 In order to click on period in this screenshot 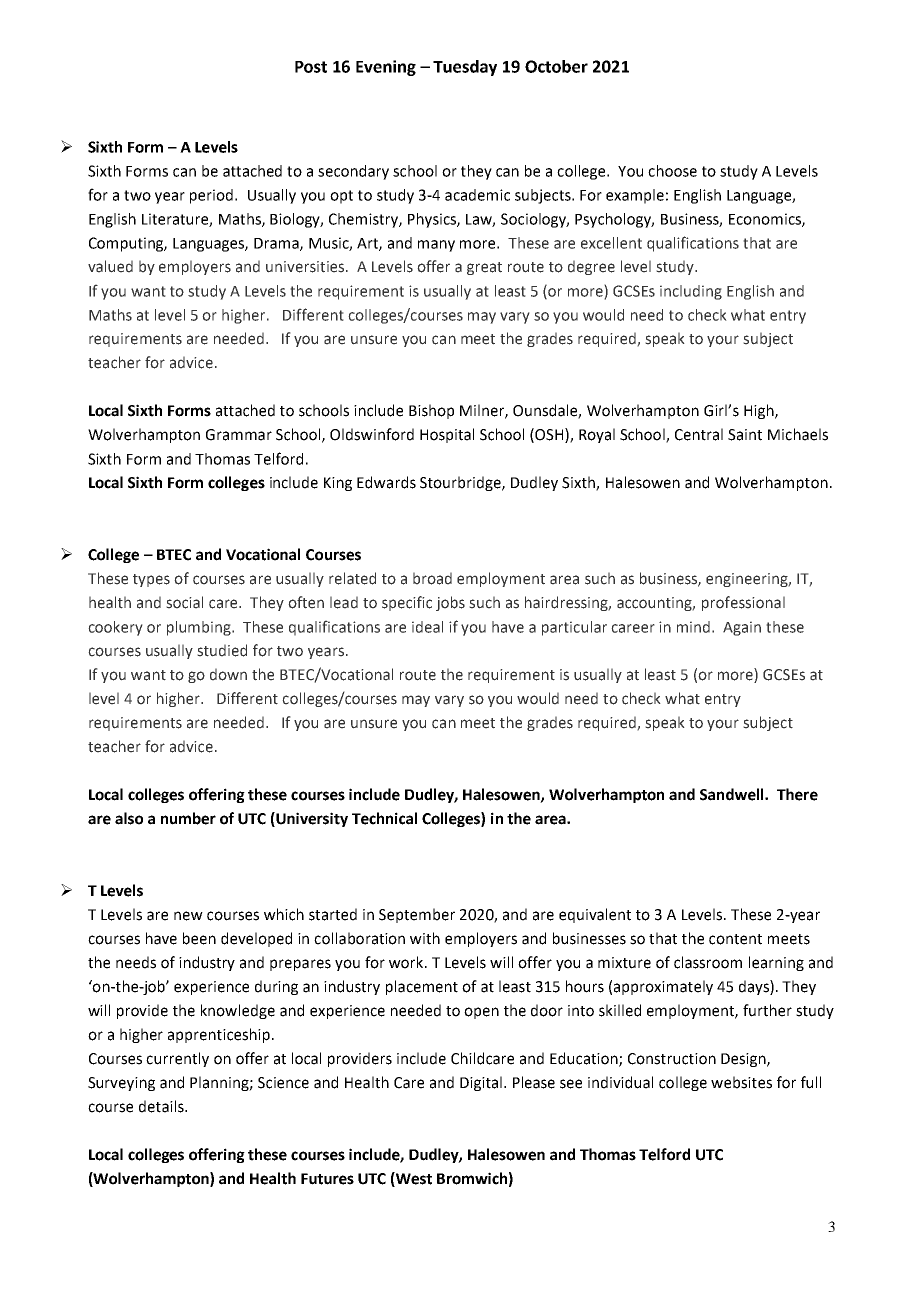, I will do `click(213, 196)`.
